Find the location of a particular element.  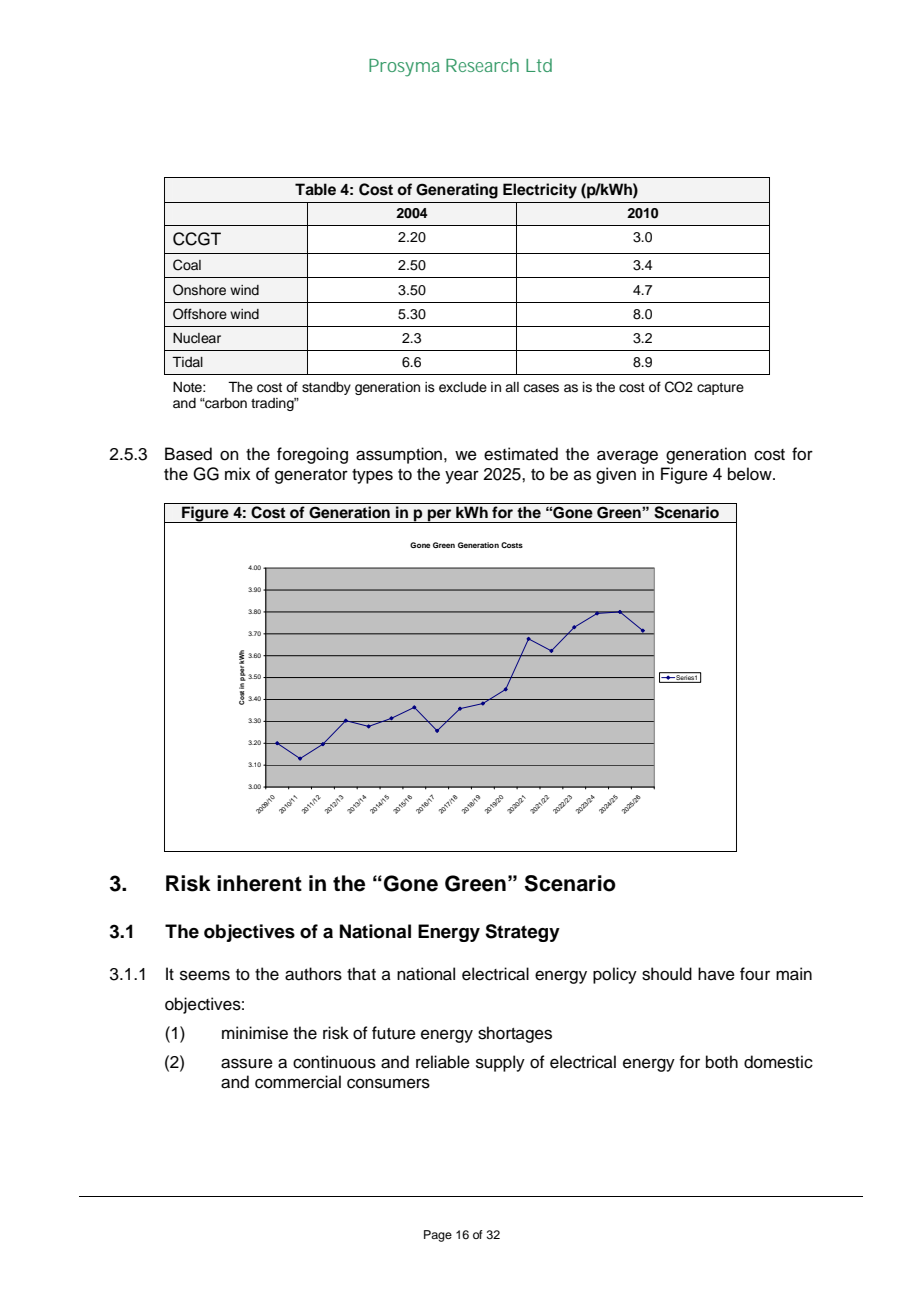

inherent is located at coordinates (259, 883).
